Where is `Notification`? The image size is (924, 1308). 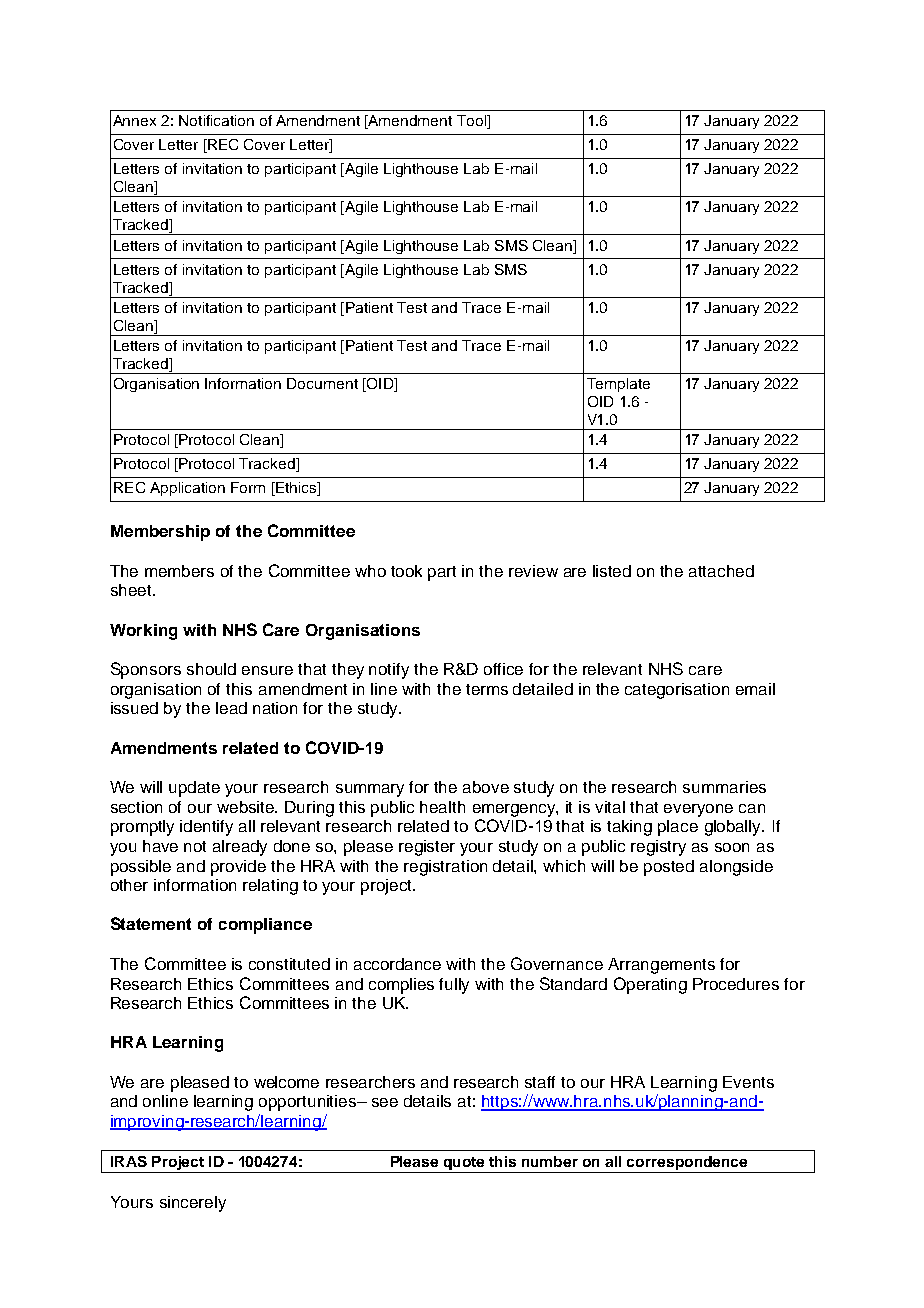
Notification is located at coordinates (216, 120).
